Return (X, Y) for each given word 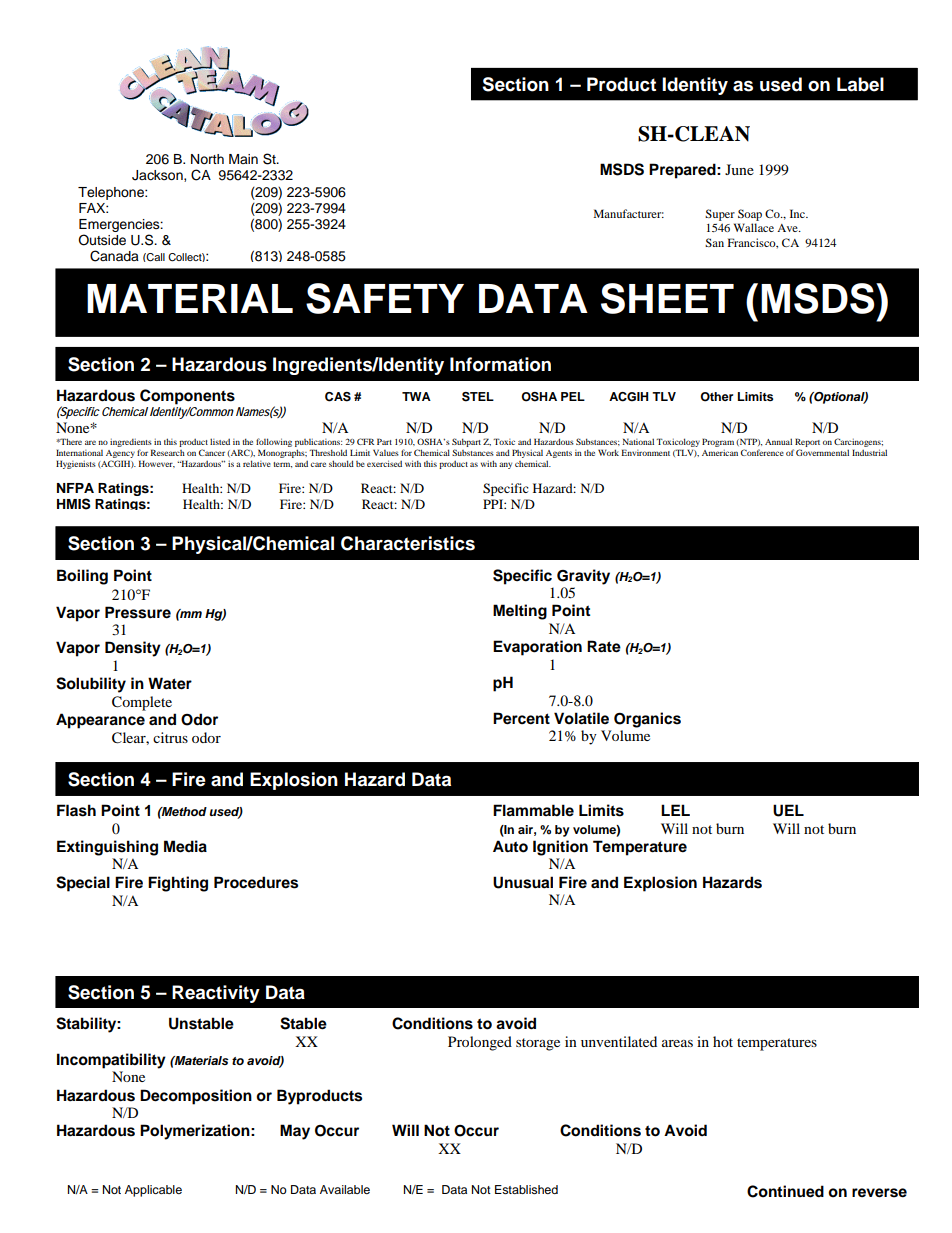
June (739, 169)
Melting (520, 612)
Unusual (523, 882)
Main (243, 159)
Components (187, 397)
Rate (604, 646)
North (207, 159)
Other (716, 397)
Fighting (178, 884)
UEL (788, 810)
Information (500, 364)
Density (133, 649)
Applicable (153, 1191)
